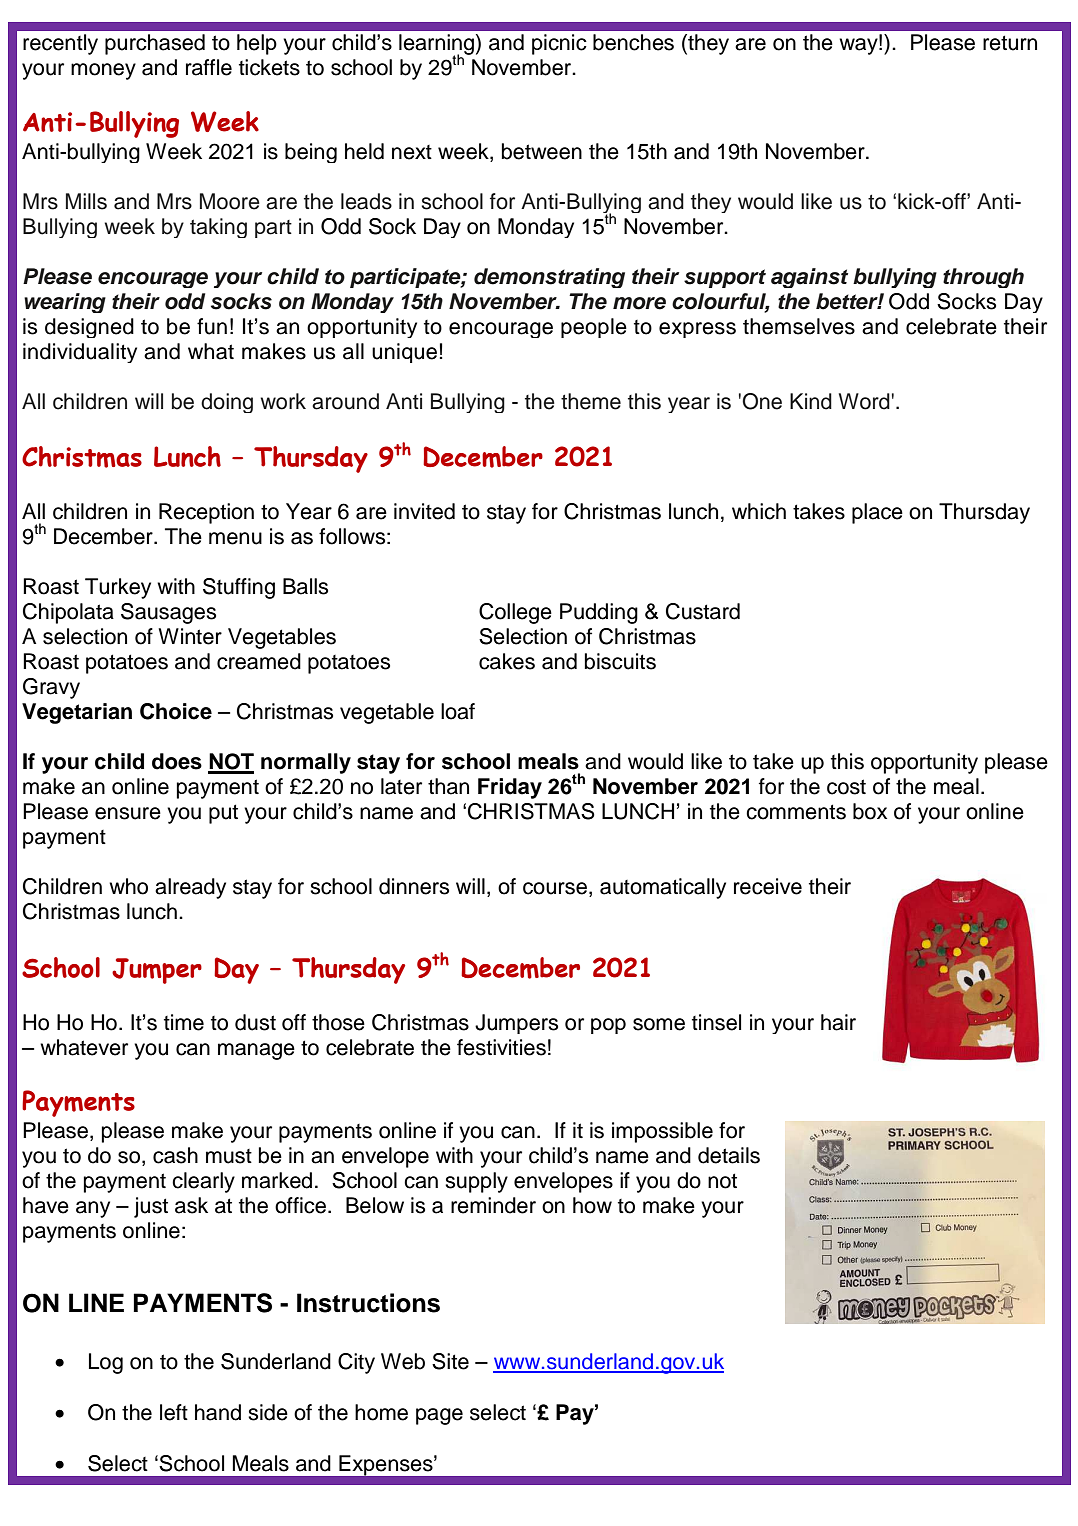  I want to click on raffle, so click(209, 67).
